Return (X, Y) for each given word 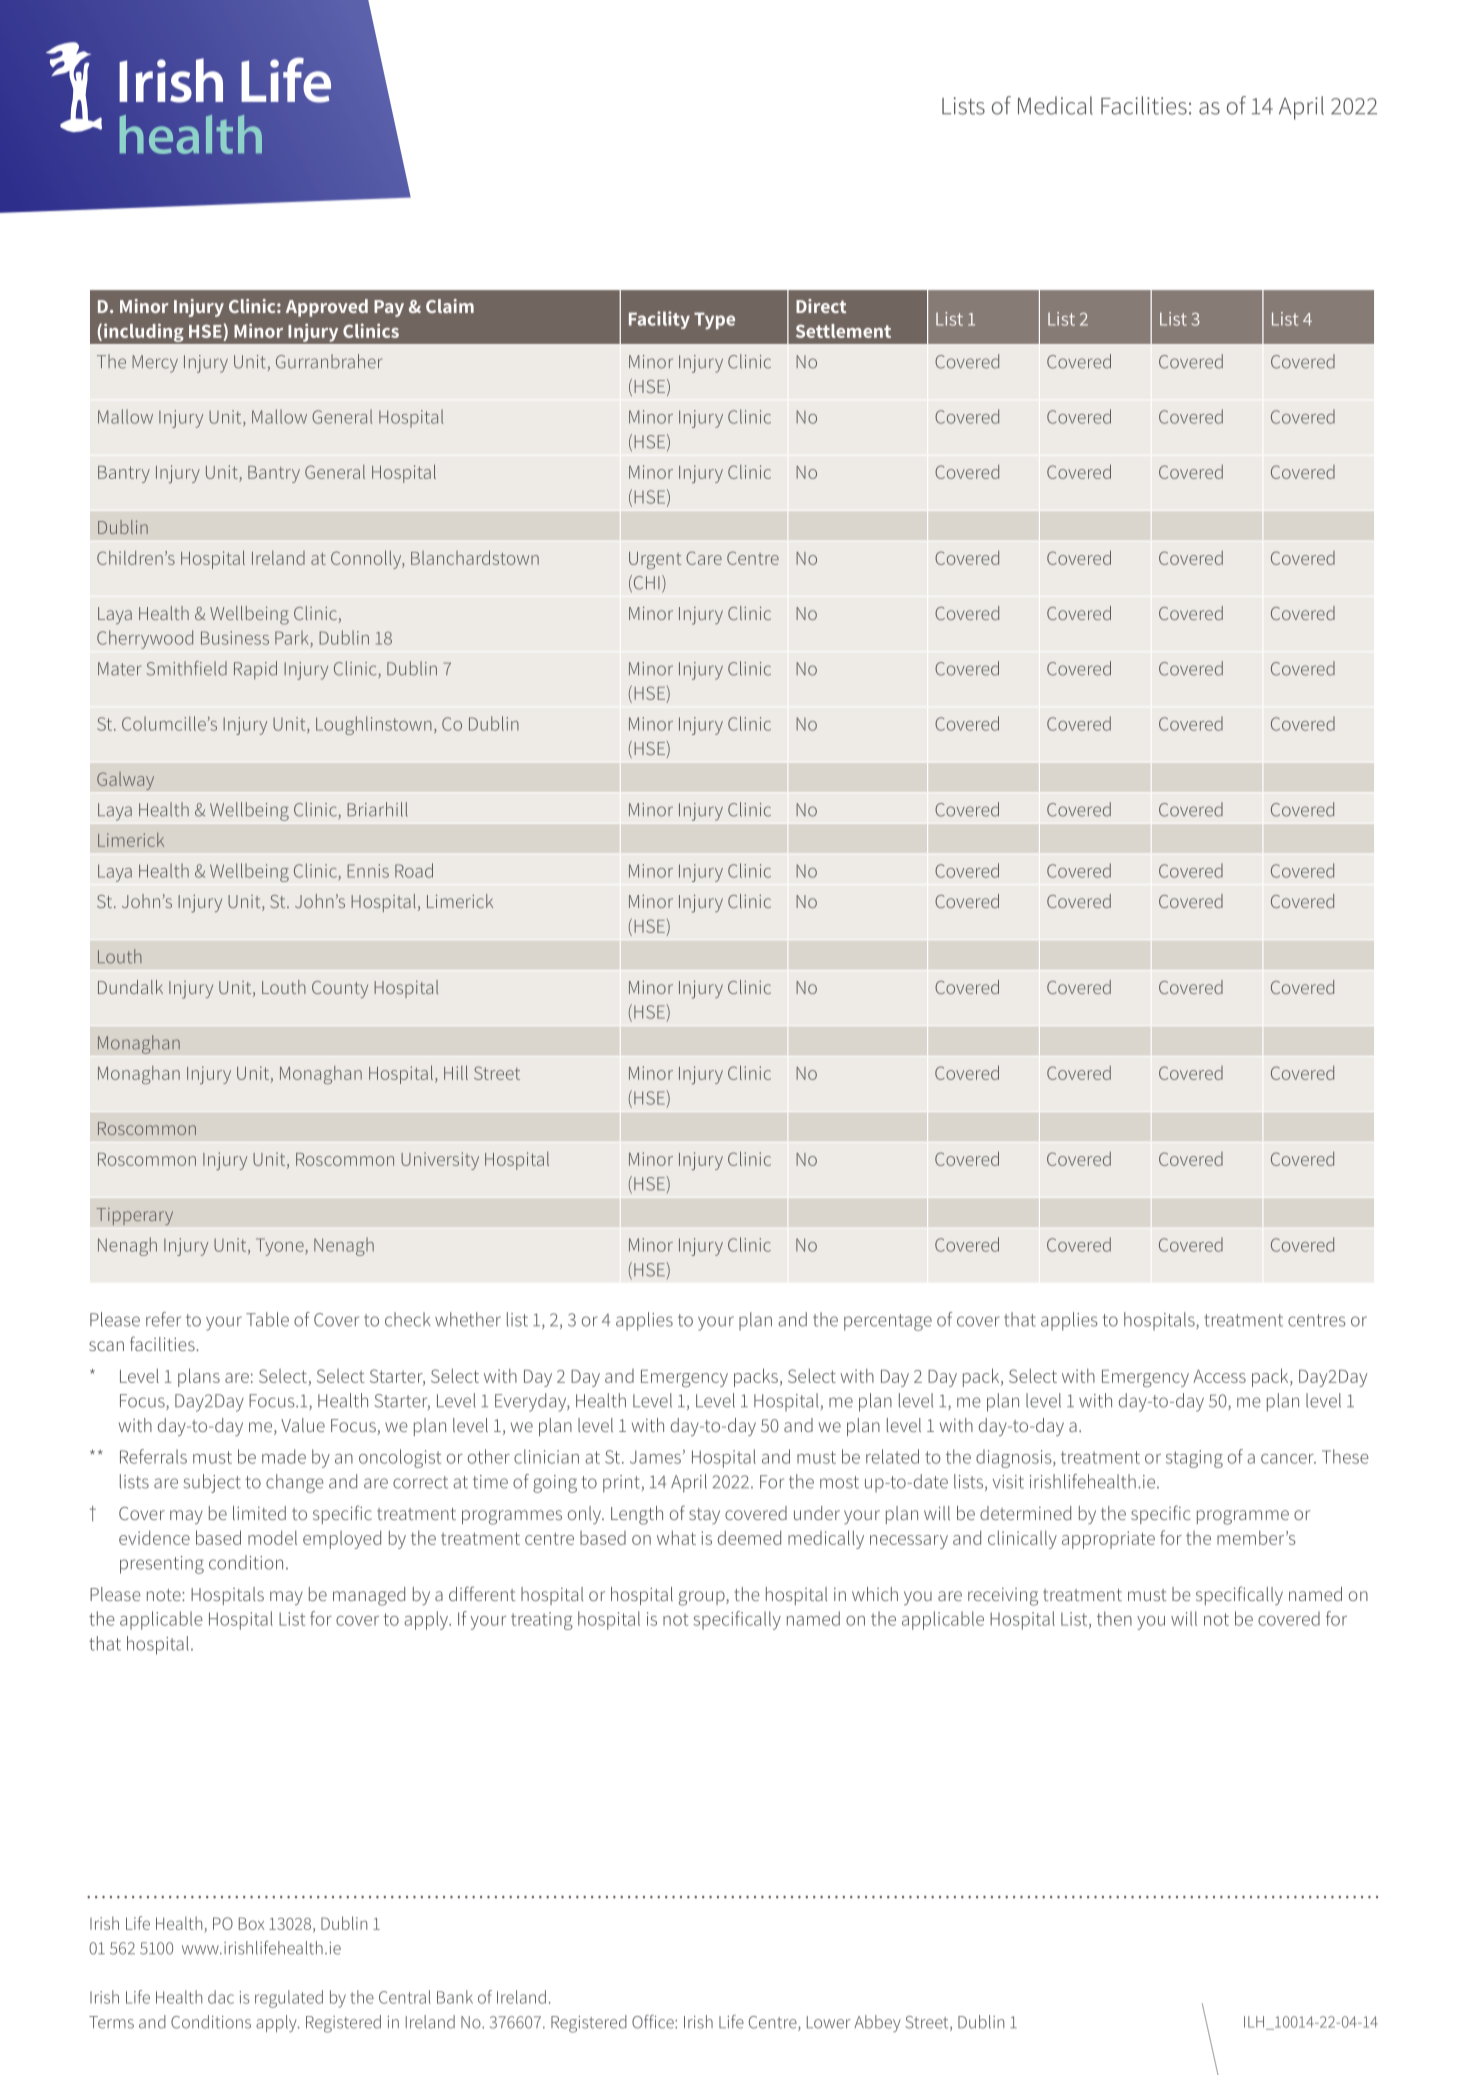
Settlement (843, 331)
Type (714, 321)
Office (654, 2022)
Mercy (155, 364)
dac (221, 1997)
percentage (888, 1322)
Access (1219, 1376)
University (440, 1161)
